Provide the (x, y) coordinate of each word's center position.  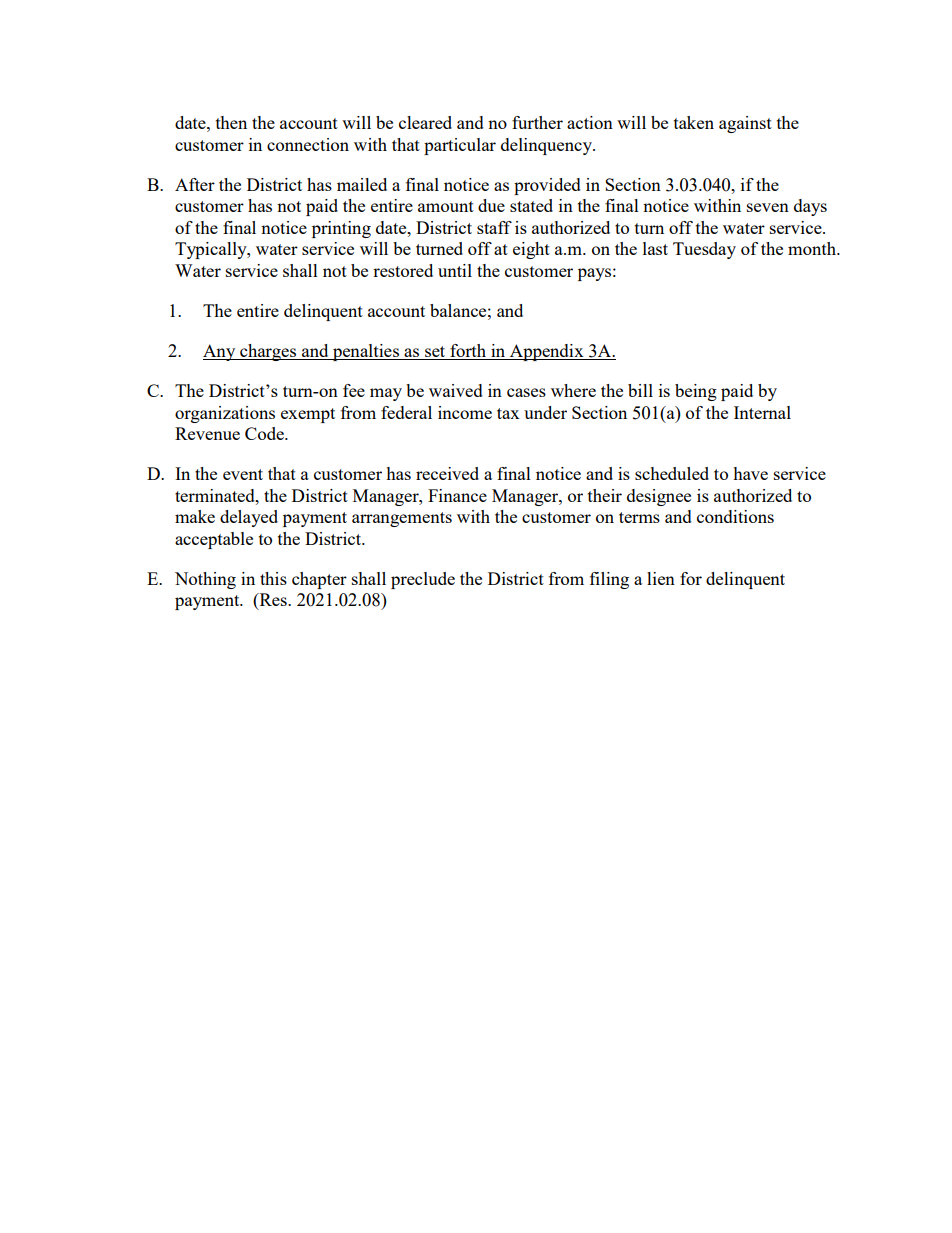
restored (403, 270)
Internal (762, 412)
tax (508, 413)
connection (308, 144)
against (745, 124)
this (273, 578)
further (537, 122)
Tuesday (704, 250)
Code (265, 433)
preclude (423, 580)
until (455, 270)
